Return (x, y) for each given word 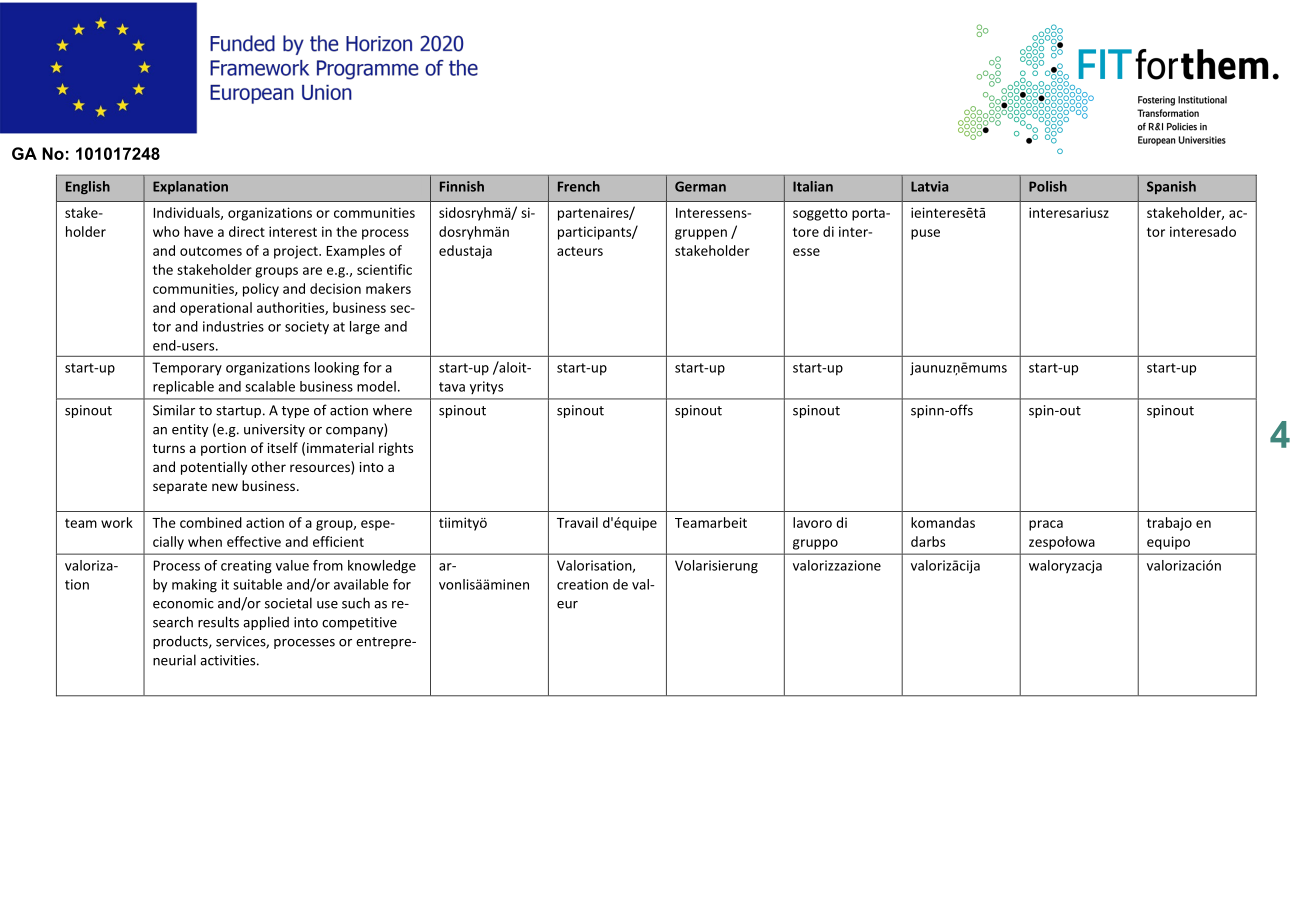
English (88, 187)
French (579, 186)
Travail (577, 522)
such (356, 603)
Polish (1048, 186)
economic (183, 603)
